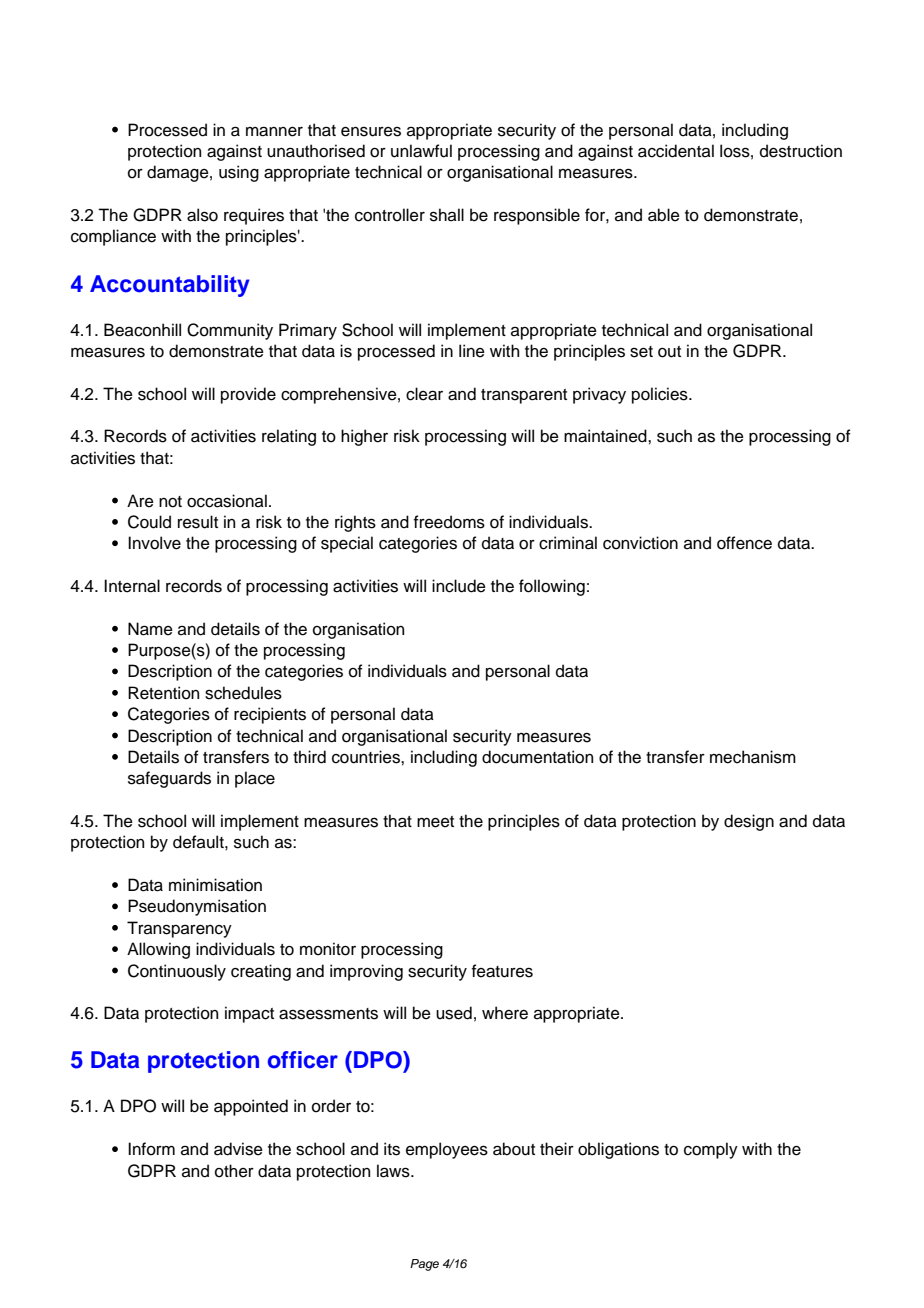 Image resolution: width=924 pixels, height=1308 pixels. I want to click on design, so click(749, 822).
